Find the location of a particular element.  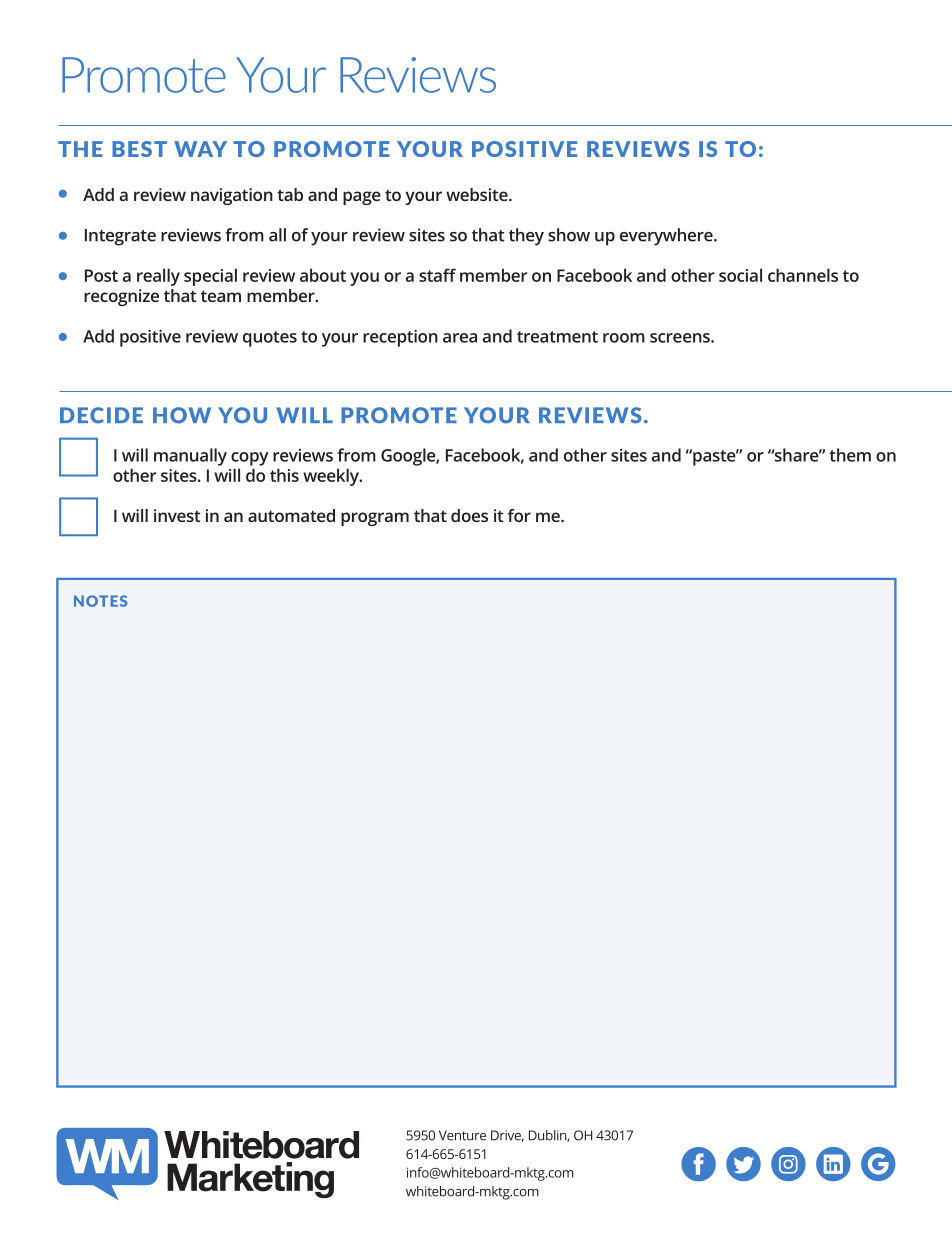

them is located at coordinates (850, 455).
